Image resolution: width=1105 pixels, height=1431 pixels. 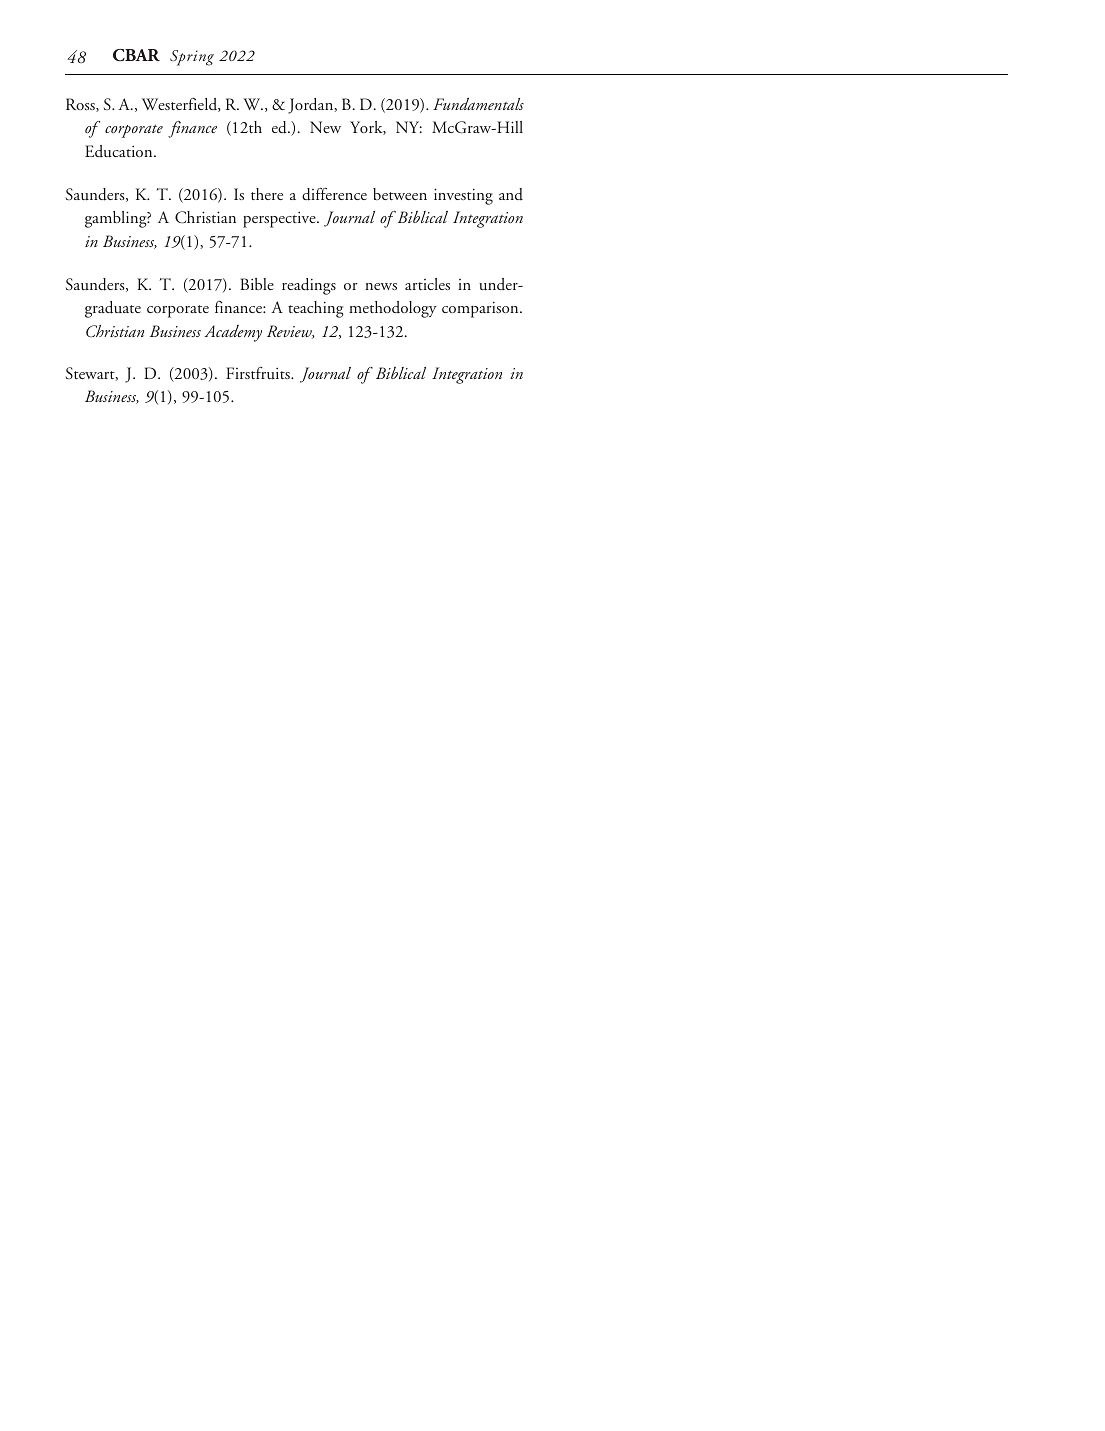 What do you see at coordinates (481, 309) in the screenshot?
I see `comparison` at bounding box center [481, 309].
